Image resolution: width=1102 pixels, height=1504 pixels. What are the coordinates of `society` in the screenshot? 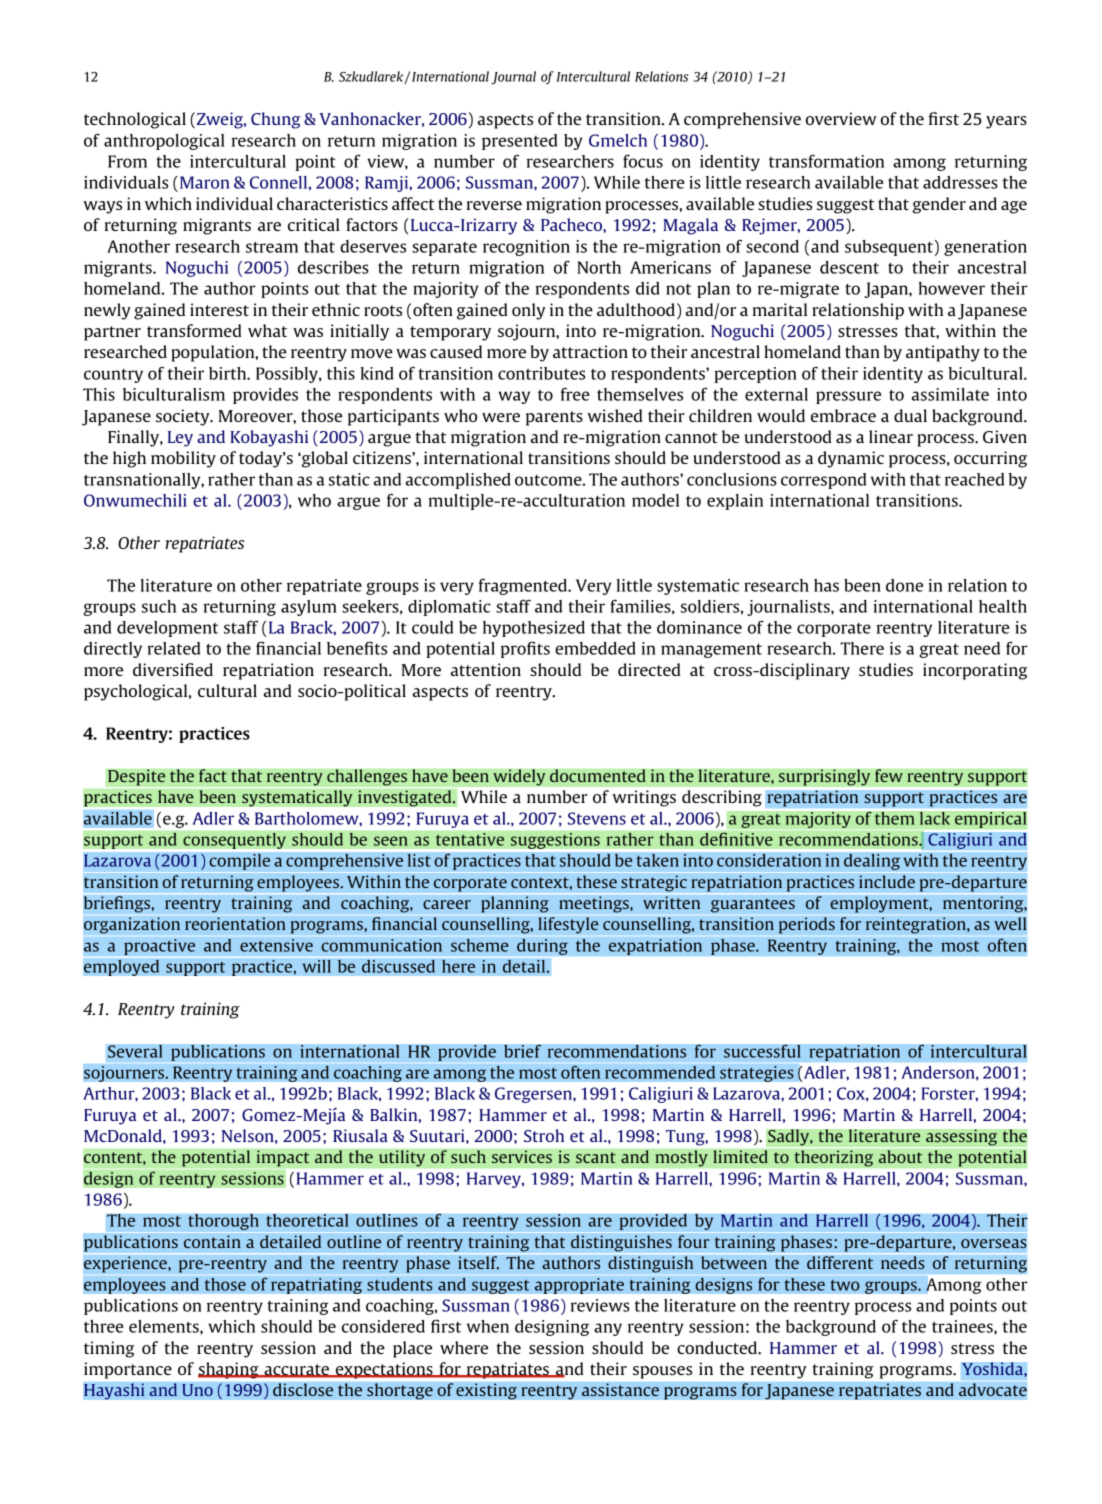 It's located at (184, 417).
